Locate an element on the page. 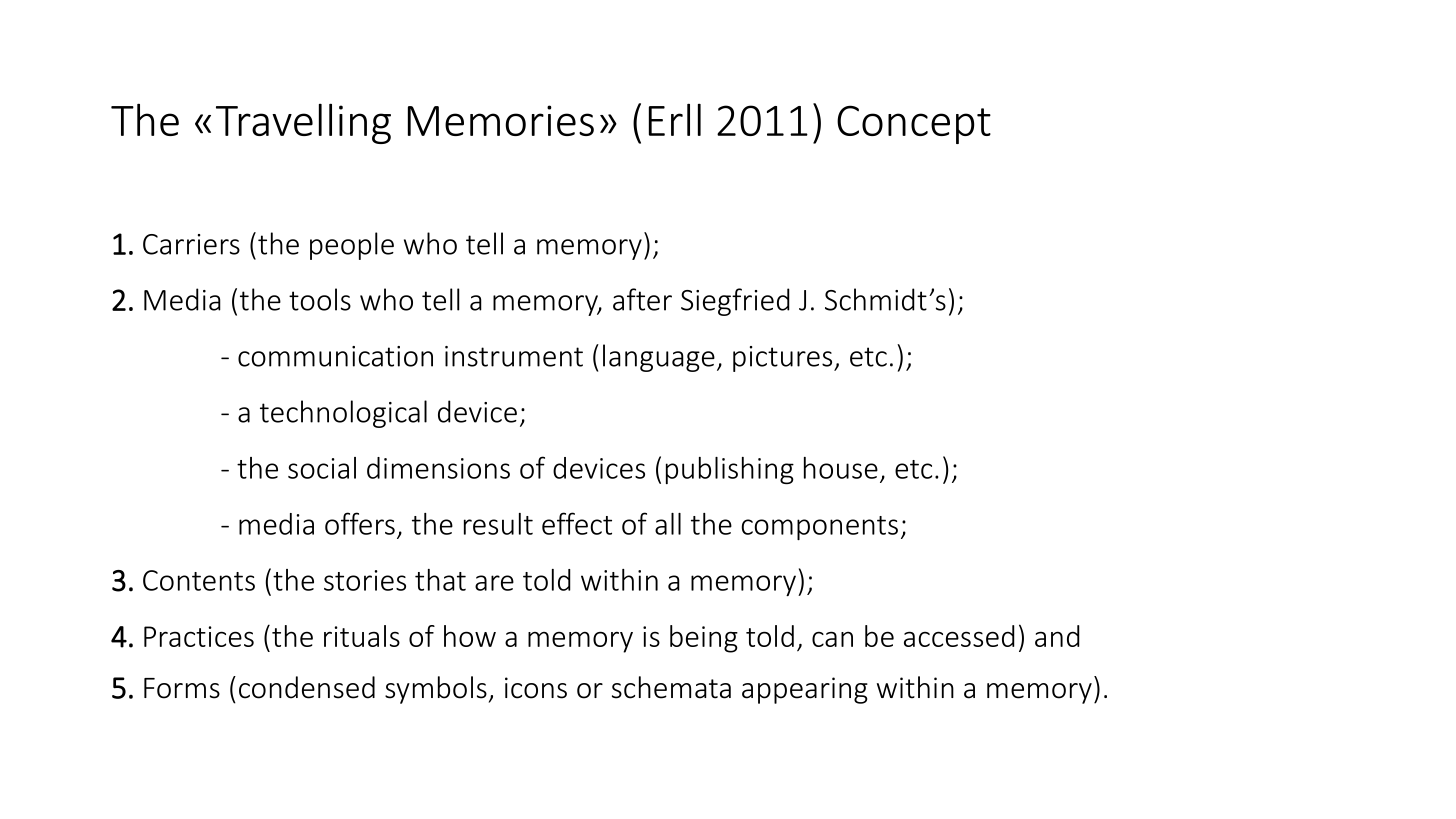 The image size is (1456, 819). Memories is located at coordinates (501, 120).
